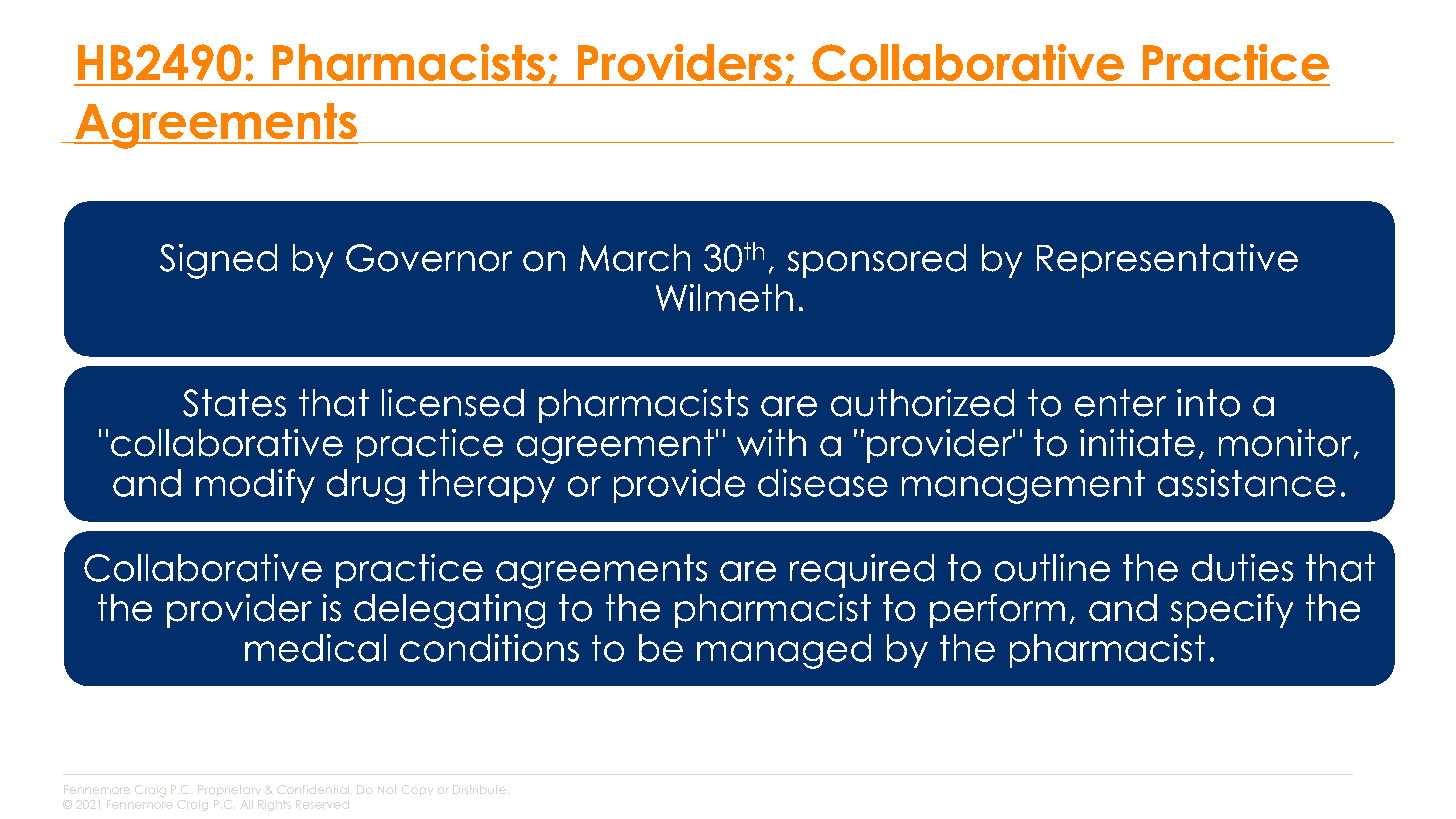 This document has width=1456, height=819. Describe the element at coordinates (366, 486) in the document. I see `drug` at that location.
